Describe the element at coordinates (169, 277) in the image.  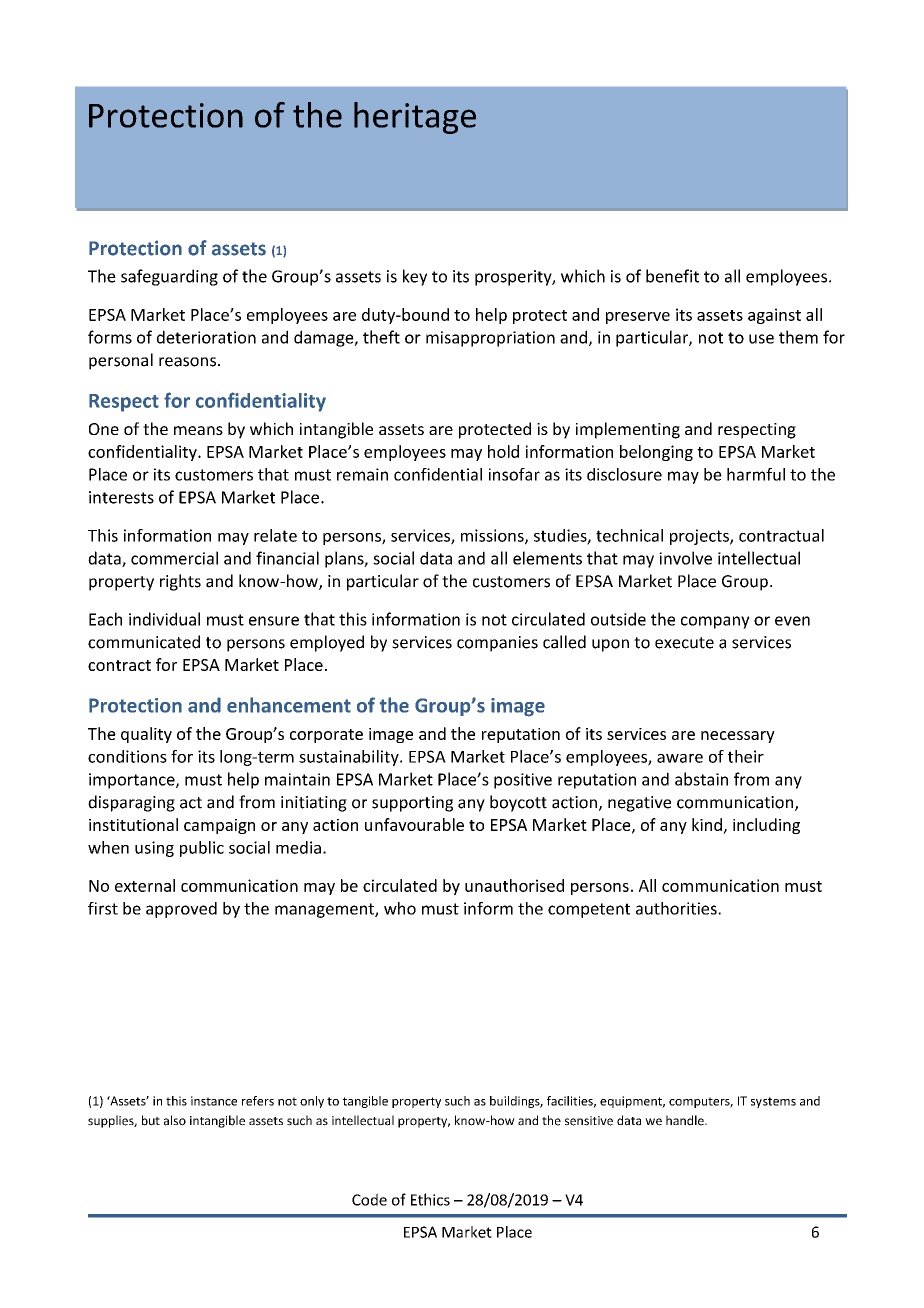
I see `safeguarding` at that location.
